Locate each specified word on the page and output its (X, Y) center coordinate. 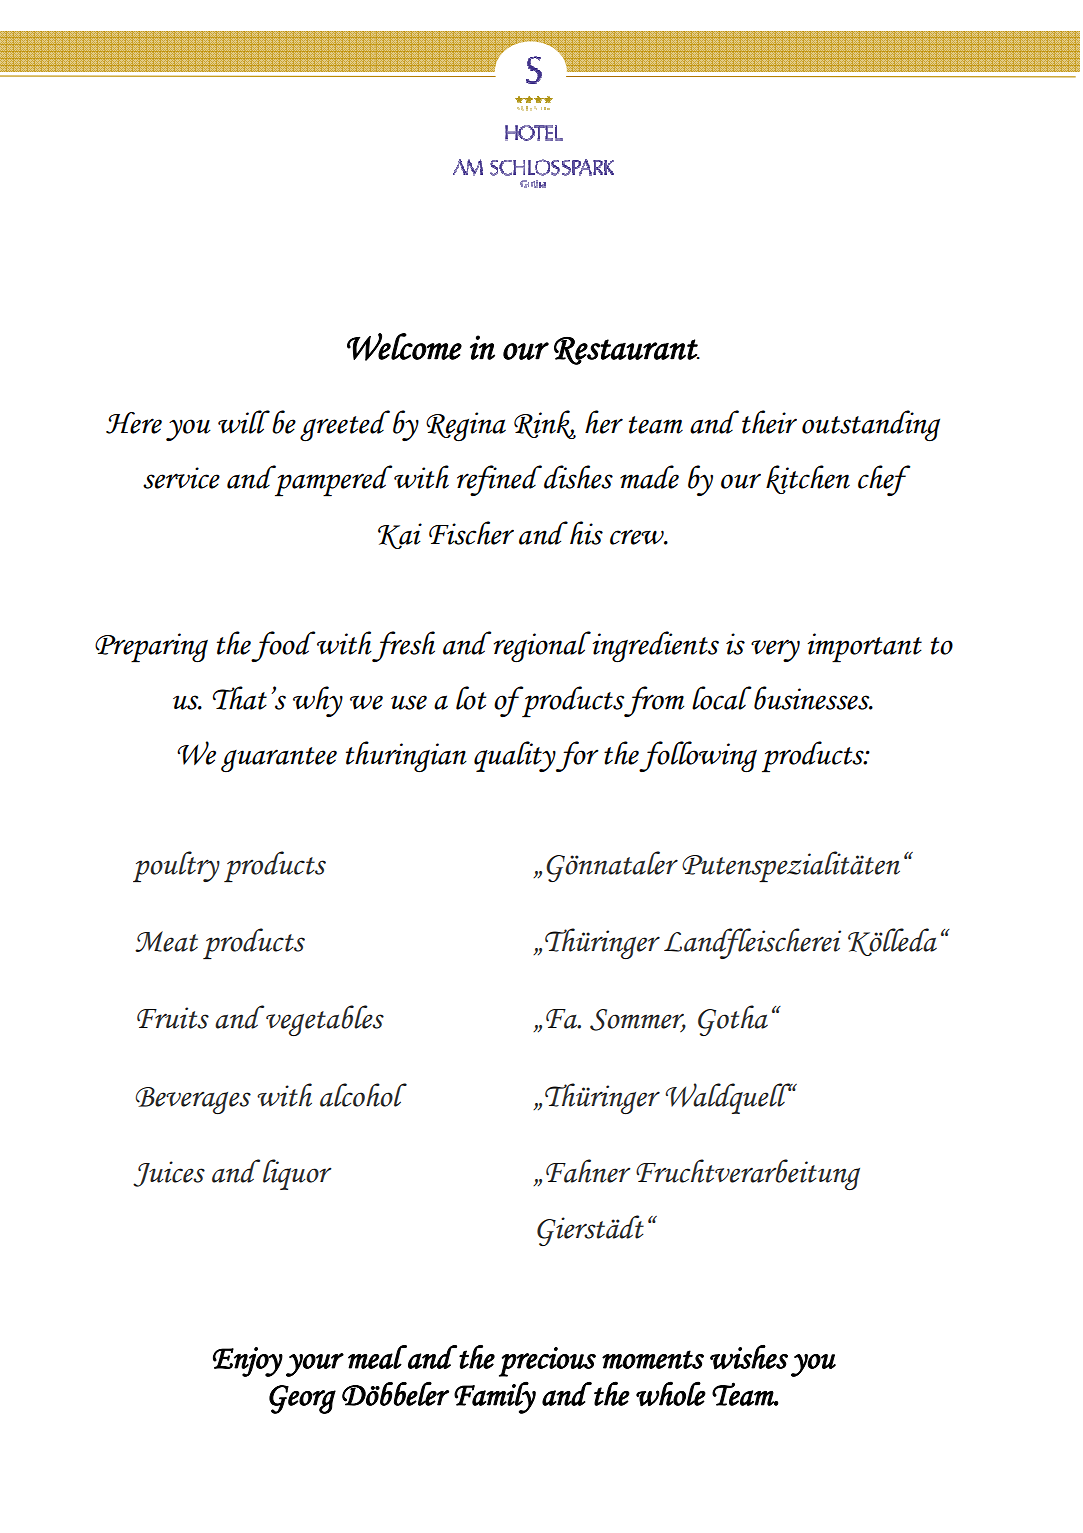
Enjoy (248, 1362)
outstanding (871, 426)
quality (515, 756)
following (698, 757)
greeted (345, 426)
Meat (166, 941)
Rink (545, 424)
